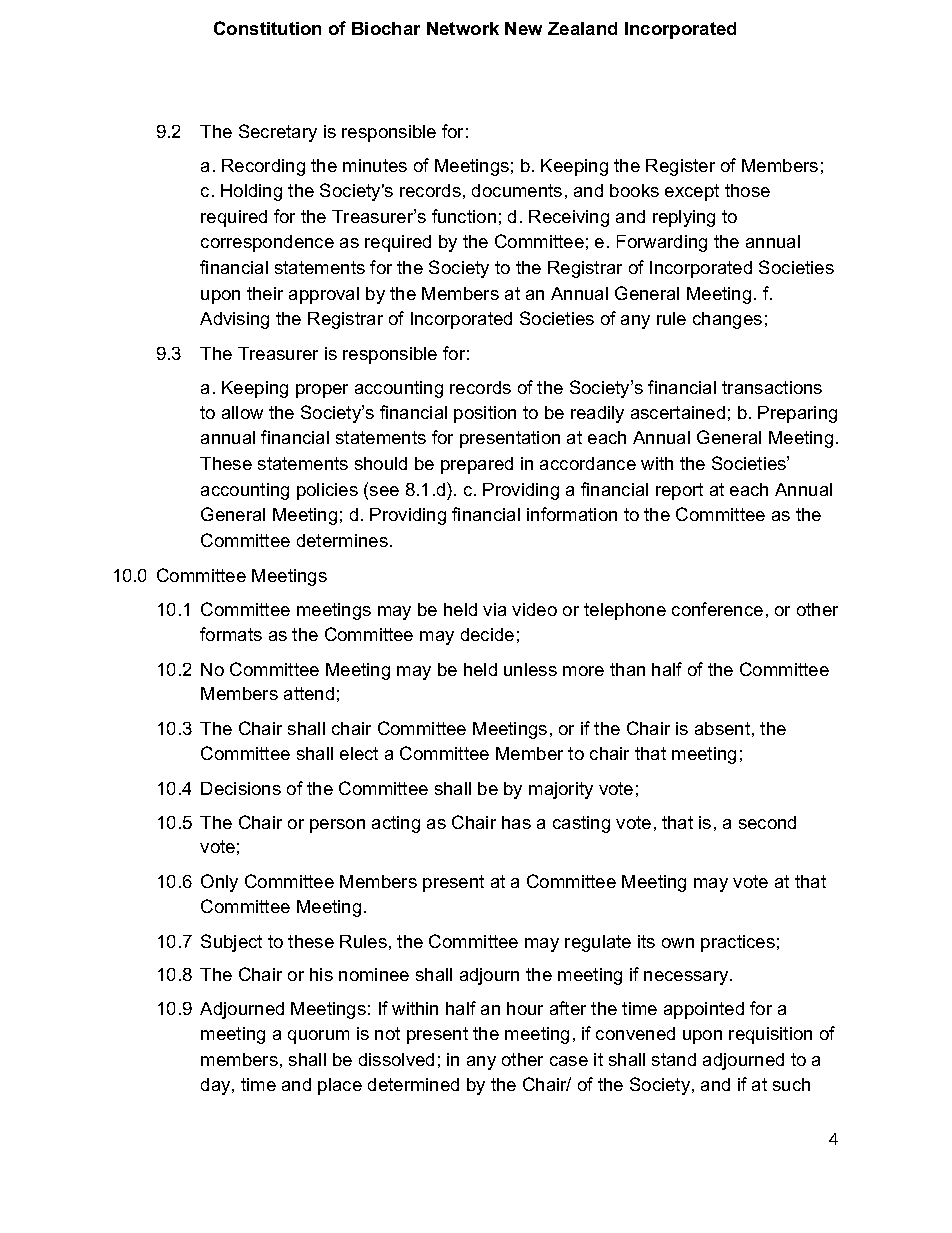  I want to click on quorum, so click(318, 1037).
